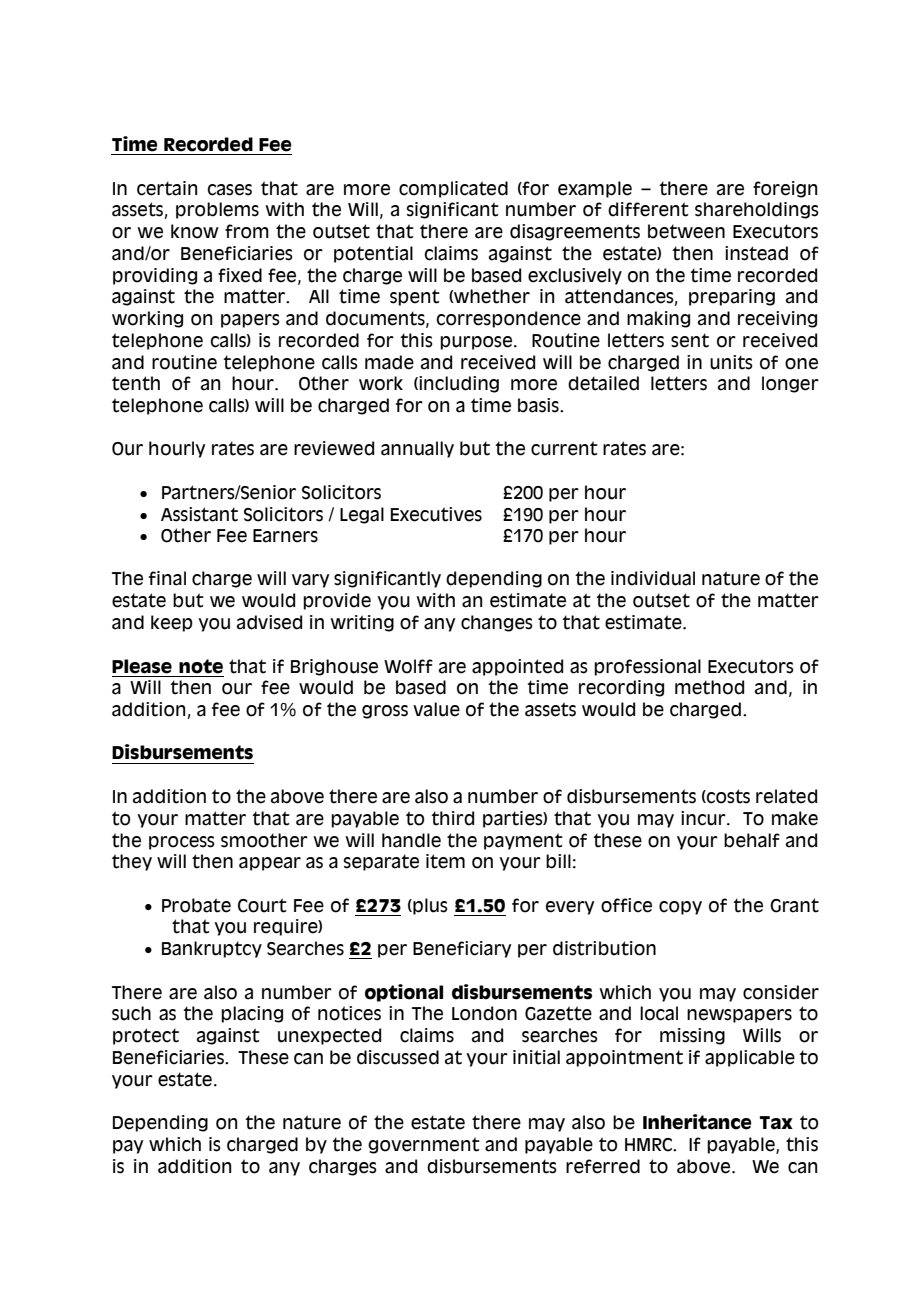 The height and width of the screenshot is (1308, 924). I want to click on government, so click(424, 1145).
